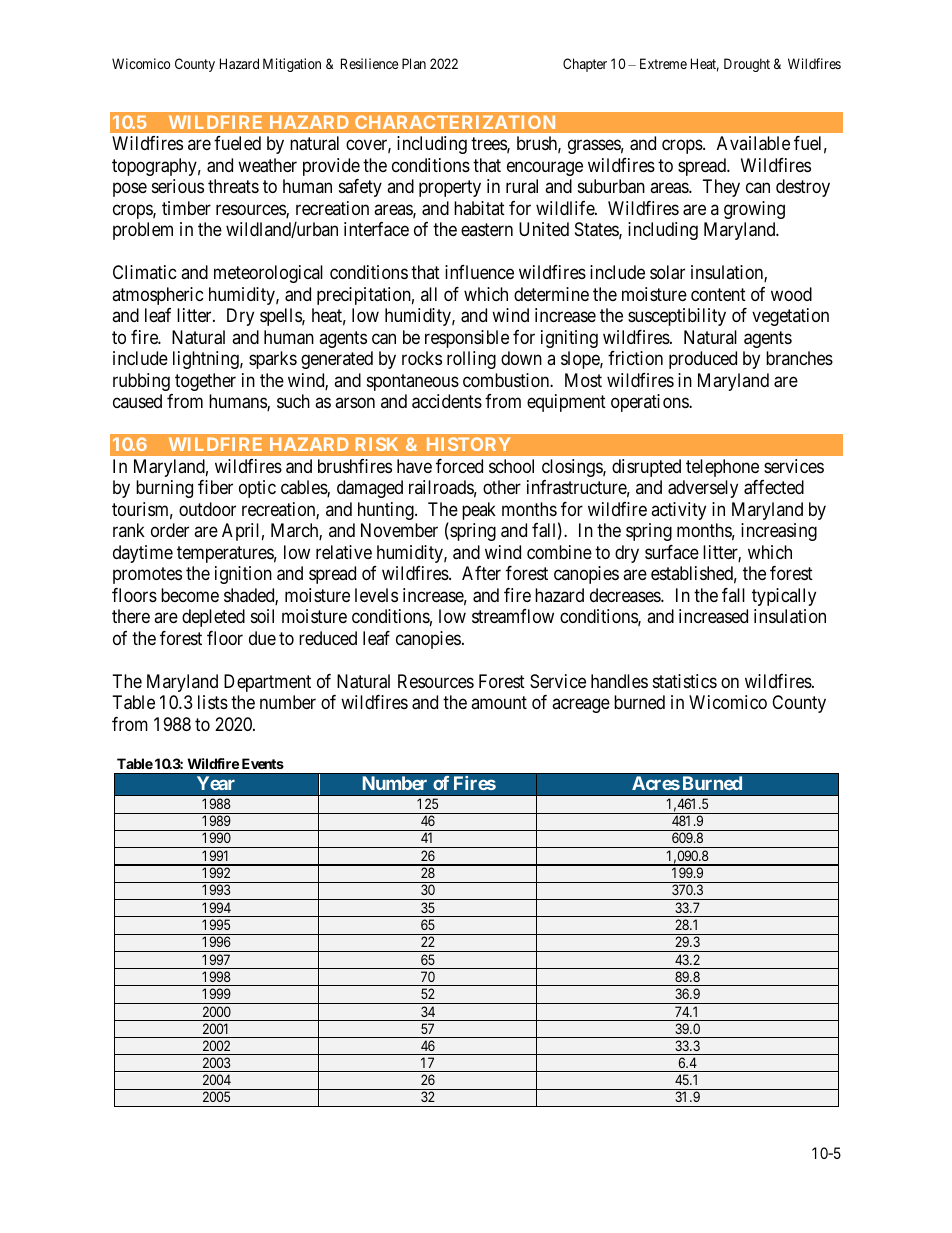 This image has height=1233, width=952. I want to click on operations, so click(650, 403).
